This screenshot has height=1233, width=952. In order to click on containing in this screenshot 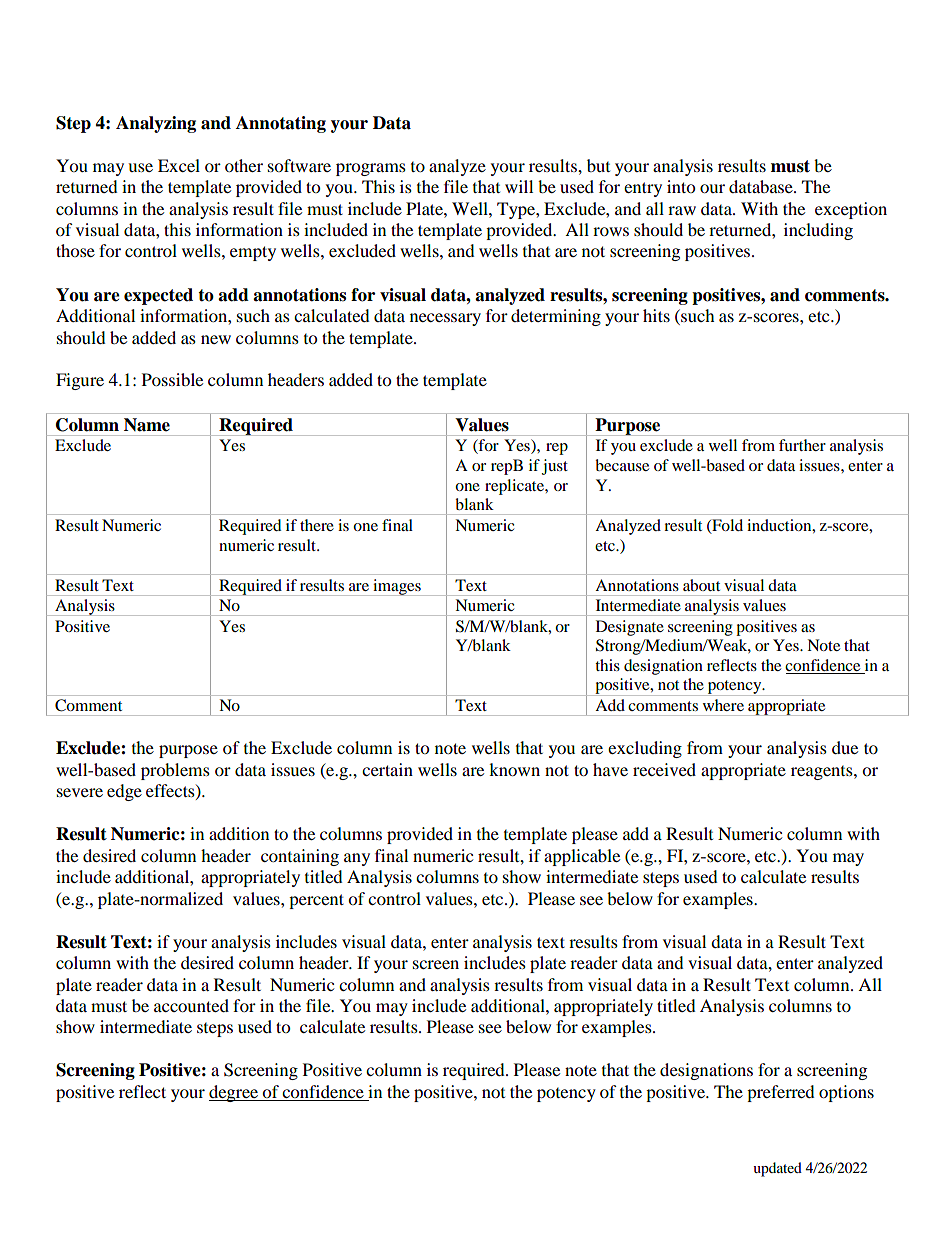, I will do `click(300, 857)`.
